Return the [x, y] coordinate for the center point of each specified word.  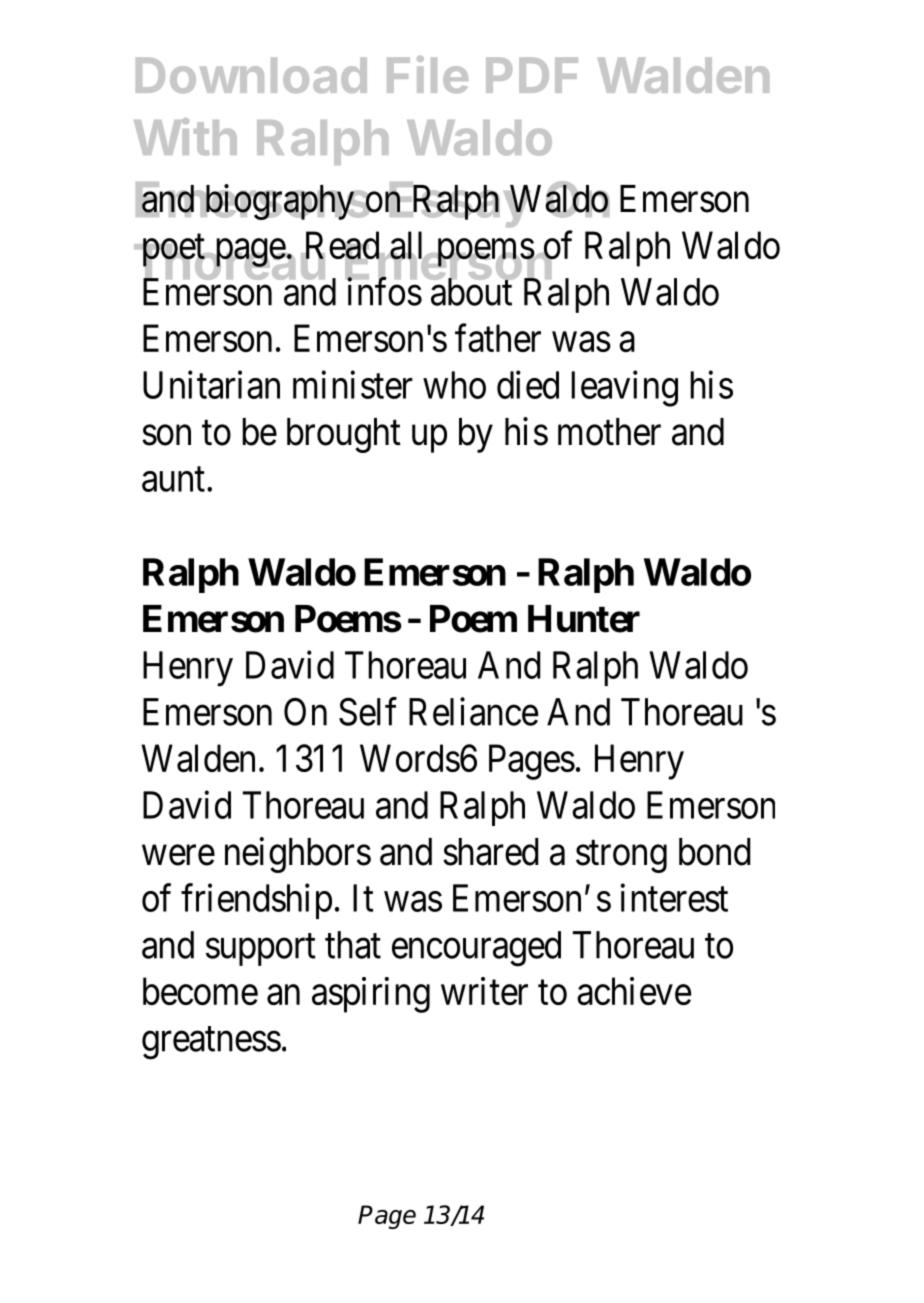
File [427, 74]
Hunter [584, 619]
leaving [624, 388]
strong [621, 857]
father [498, 338]
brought [344, 435]
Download [251, 75]
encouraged [476, 949]
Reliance [473, 711]
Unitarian [211, 384]
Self [368, 711]
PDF [532, 75]
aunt [173, 480]
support [261, 950]
